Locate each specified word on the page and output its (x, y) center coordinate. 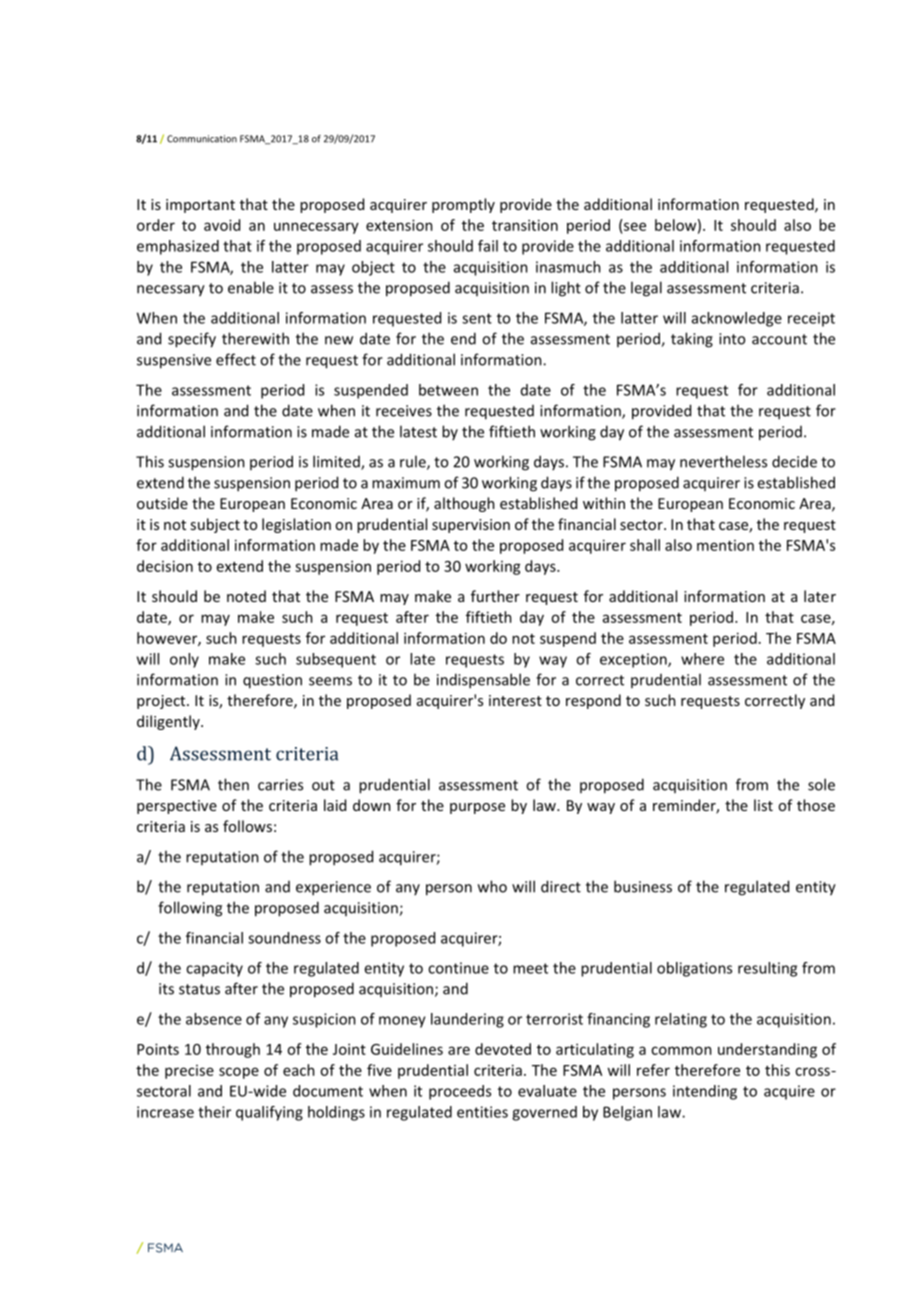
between (448, 390)
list (763, 805)
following (190, 909)
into (732, 339)
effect (236, 359)
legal (646, 289)
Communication (202, 139)
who (492, 886)
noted (246, 596)
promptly (463, 205)
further (495, 596)
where (702, 659)
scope (239, 1073)
